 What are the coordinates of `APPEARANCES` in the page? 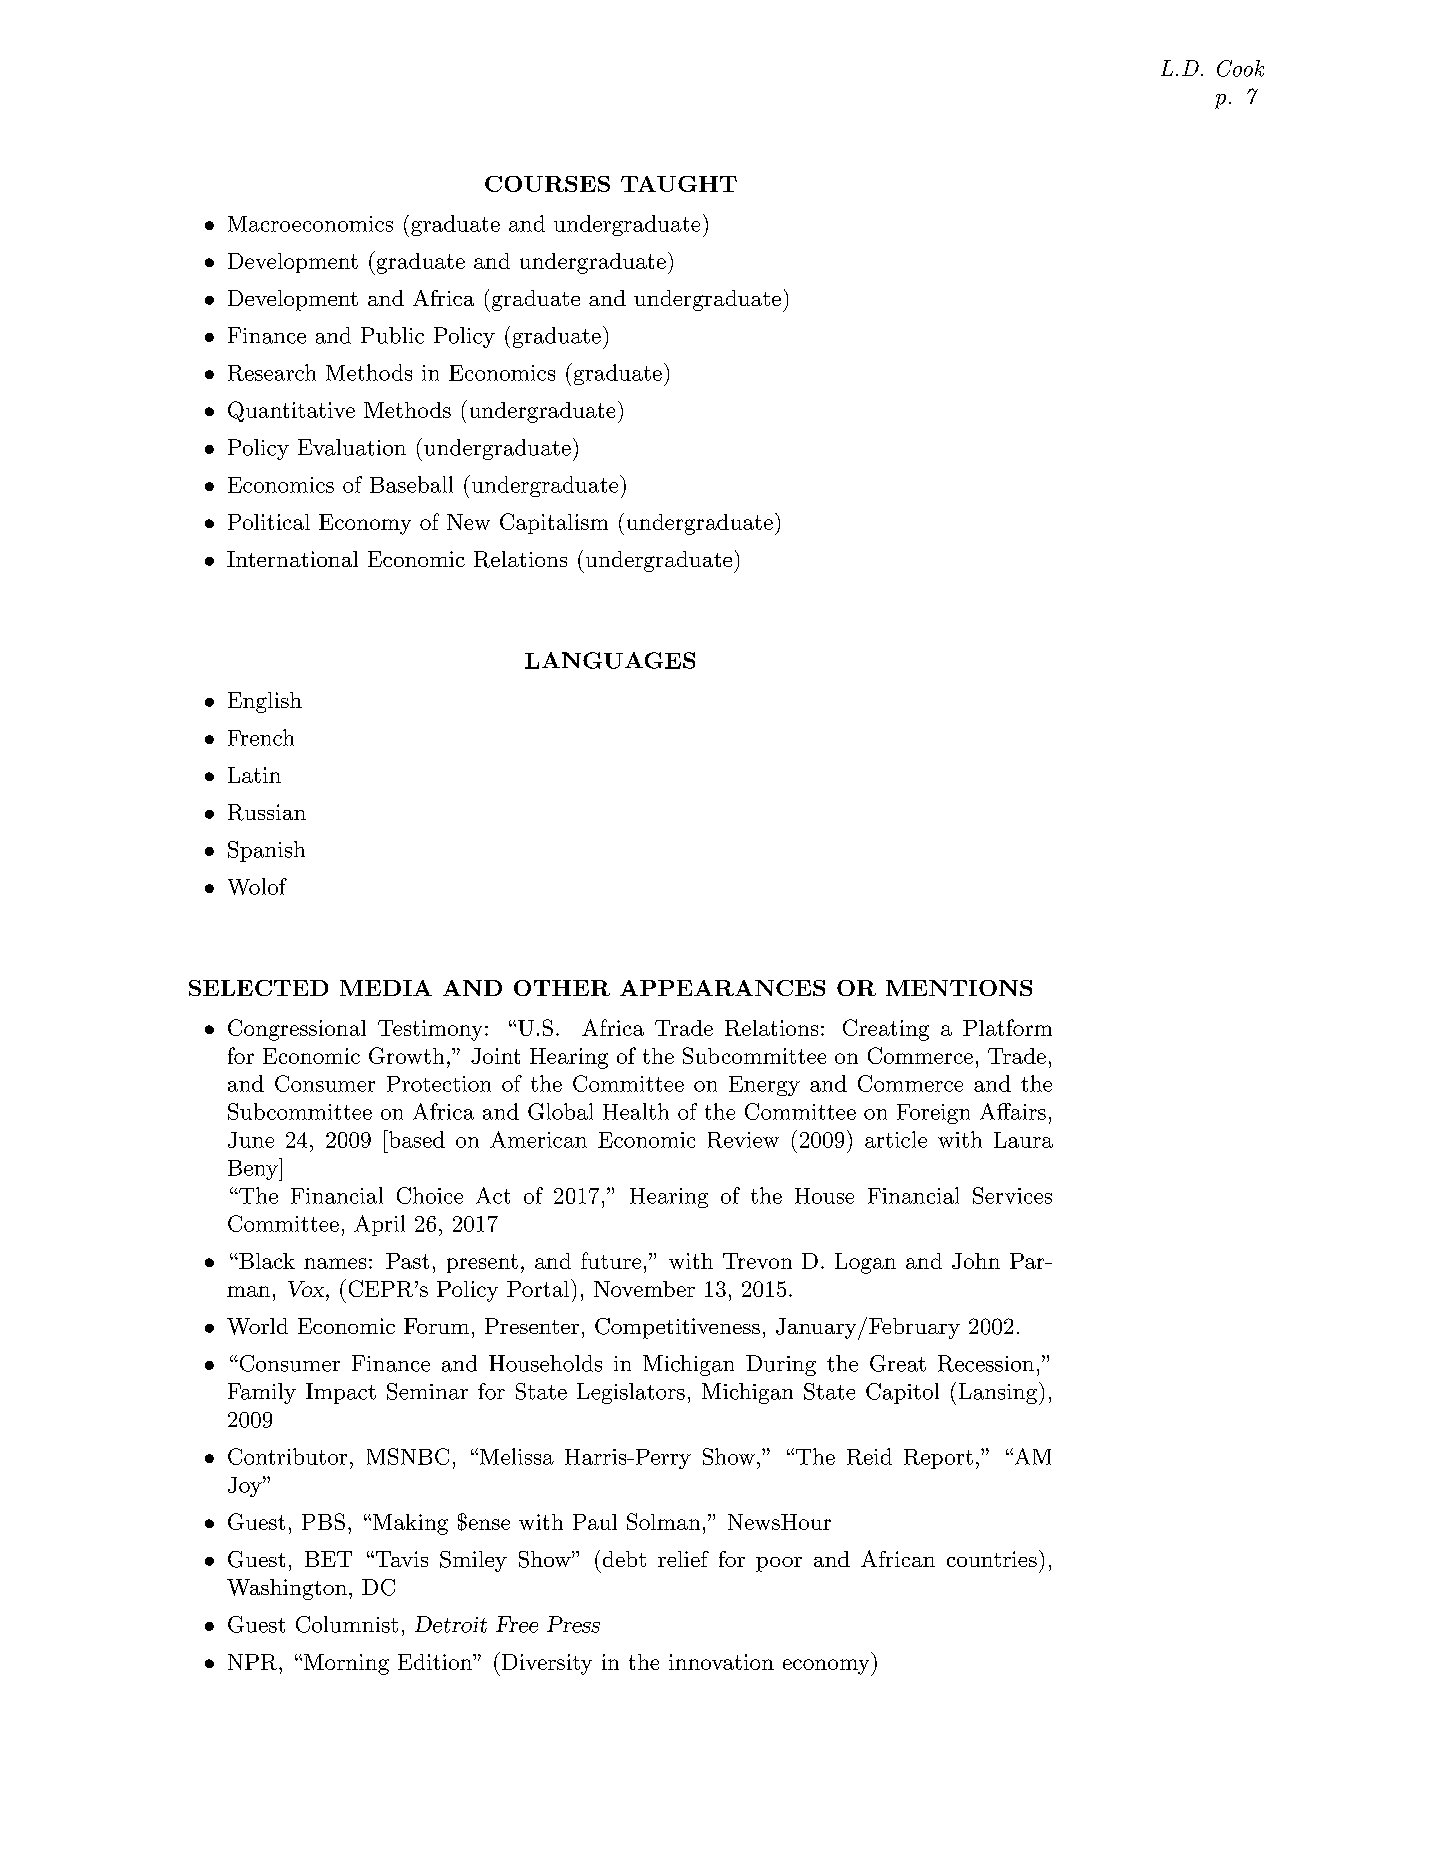 It's located at (722, 988).
